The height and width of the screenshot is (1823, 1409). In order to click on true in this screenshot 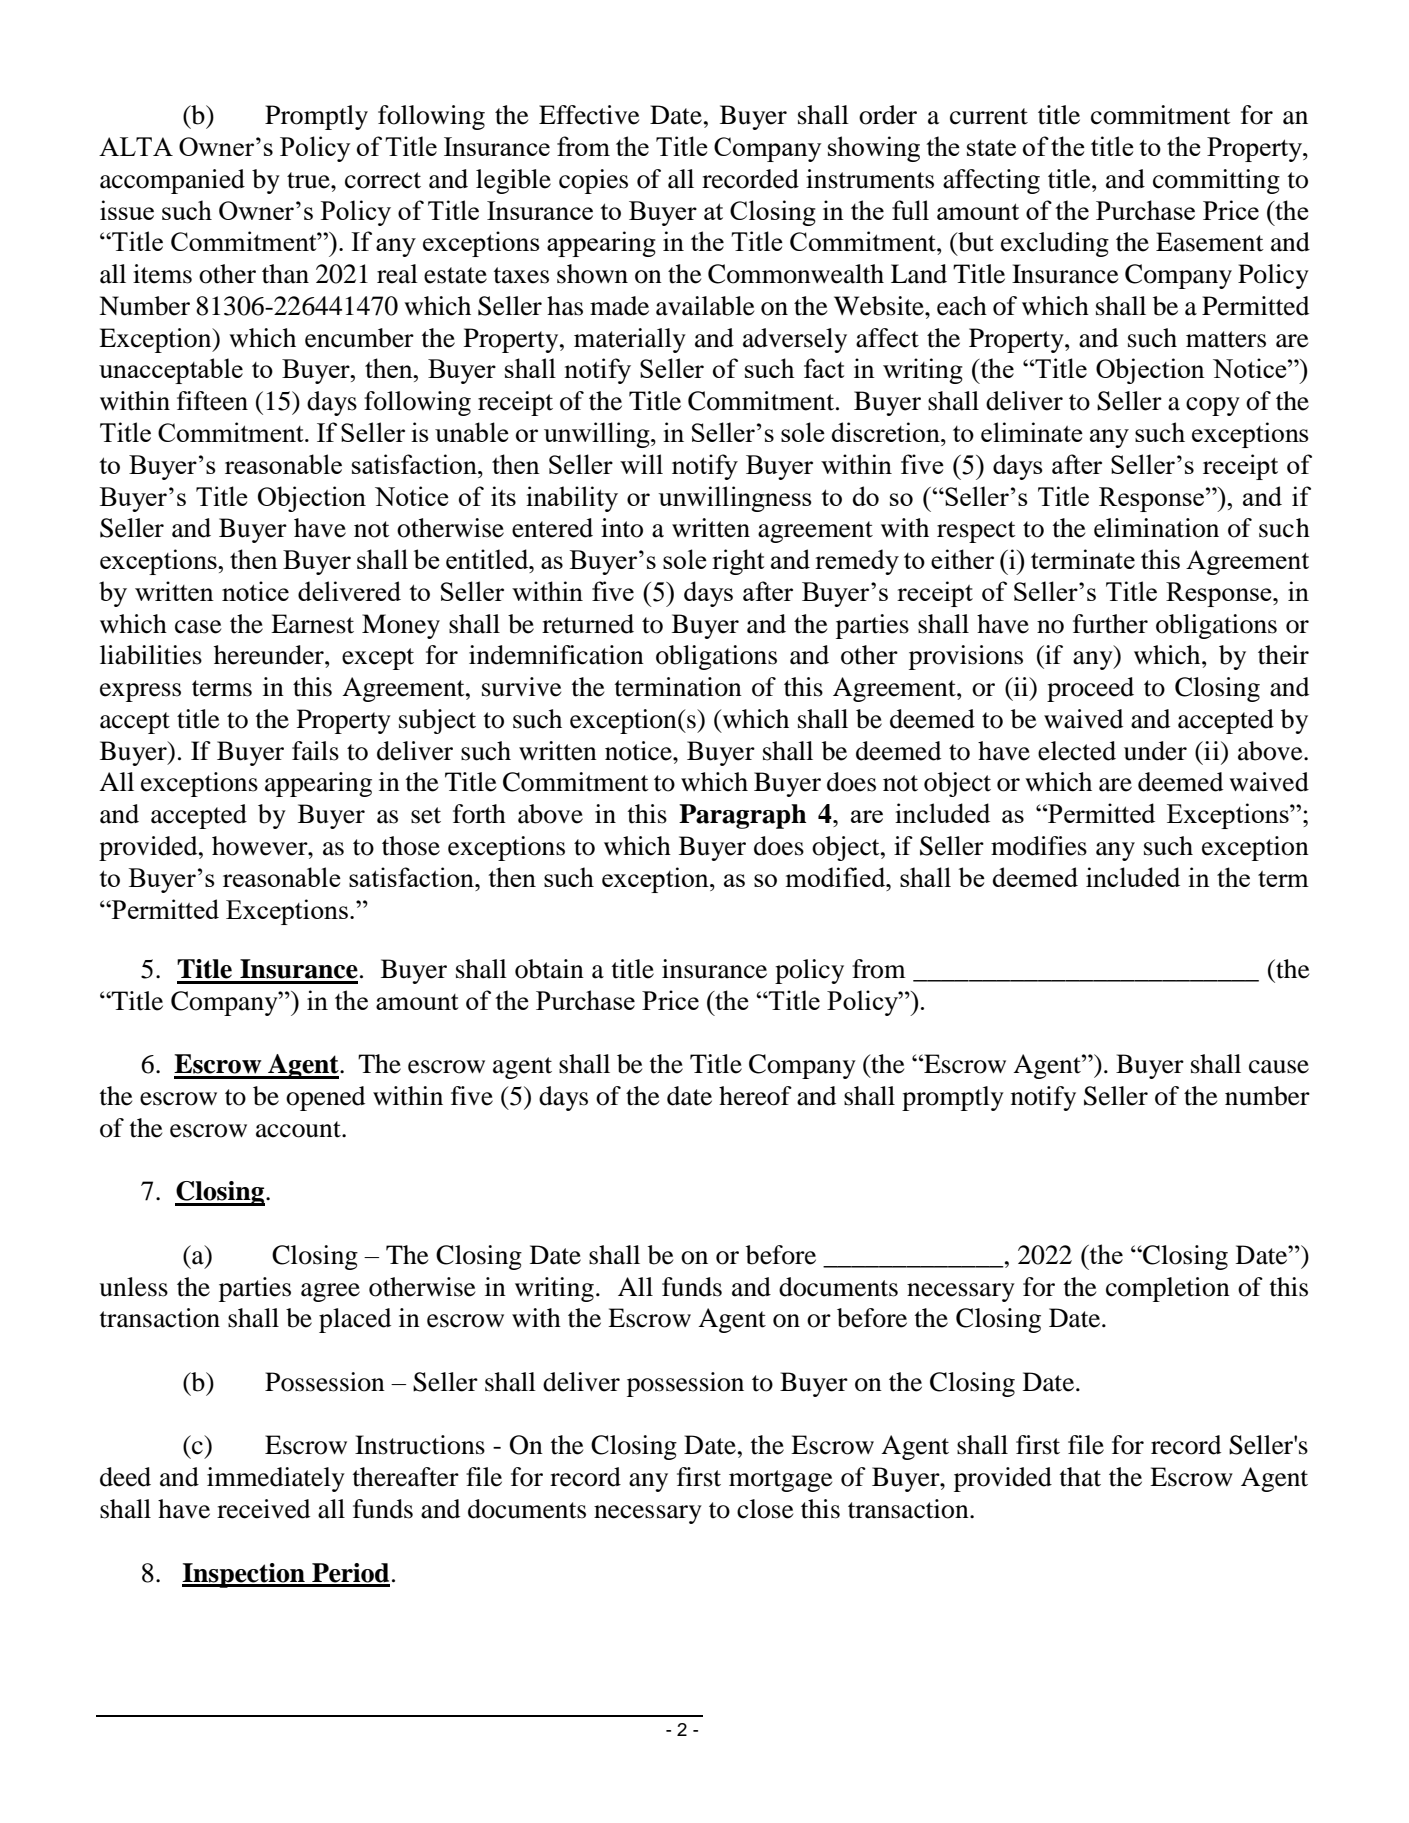, I will do `click(309, 180)`.
